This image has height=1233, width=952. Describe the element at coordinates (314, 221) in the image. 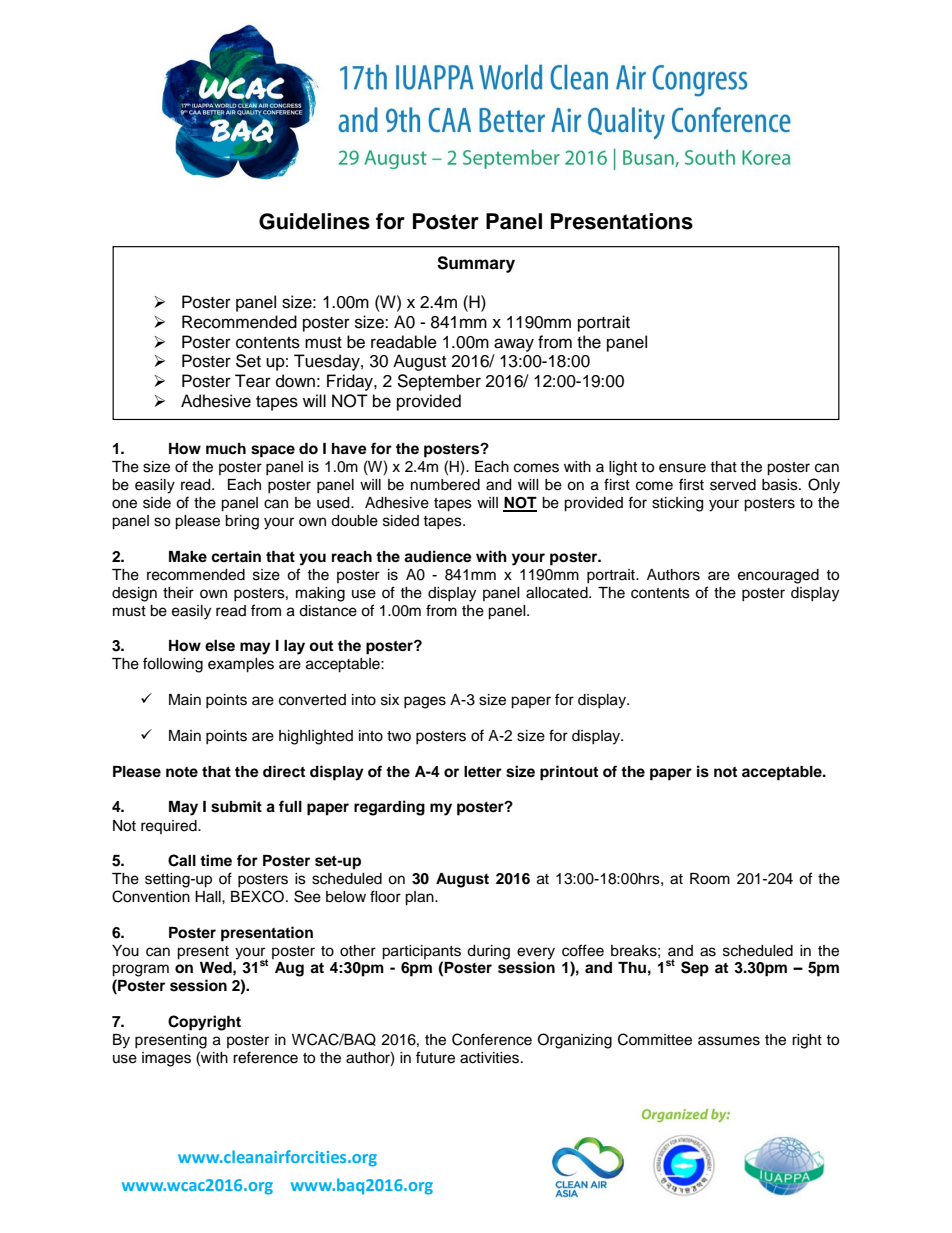

I see `Guidelines` at that location.
